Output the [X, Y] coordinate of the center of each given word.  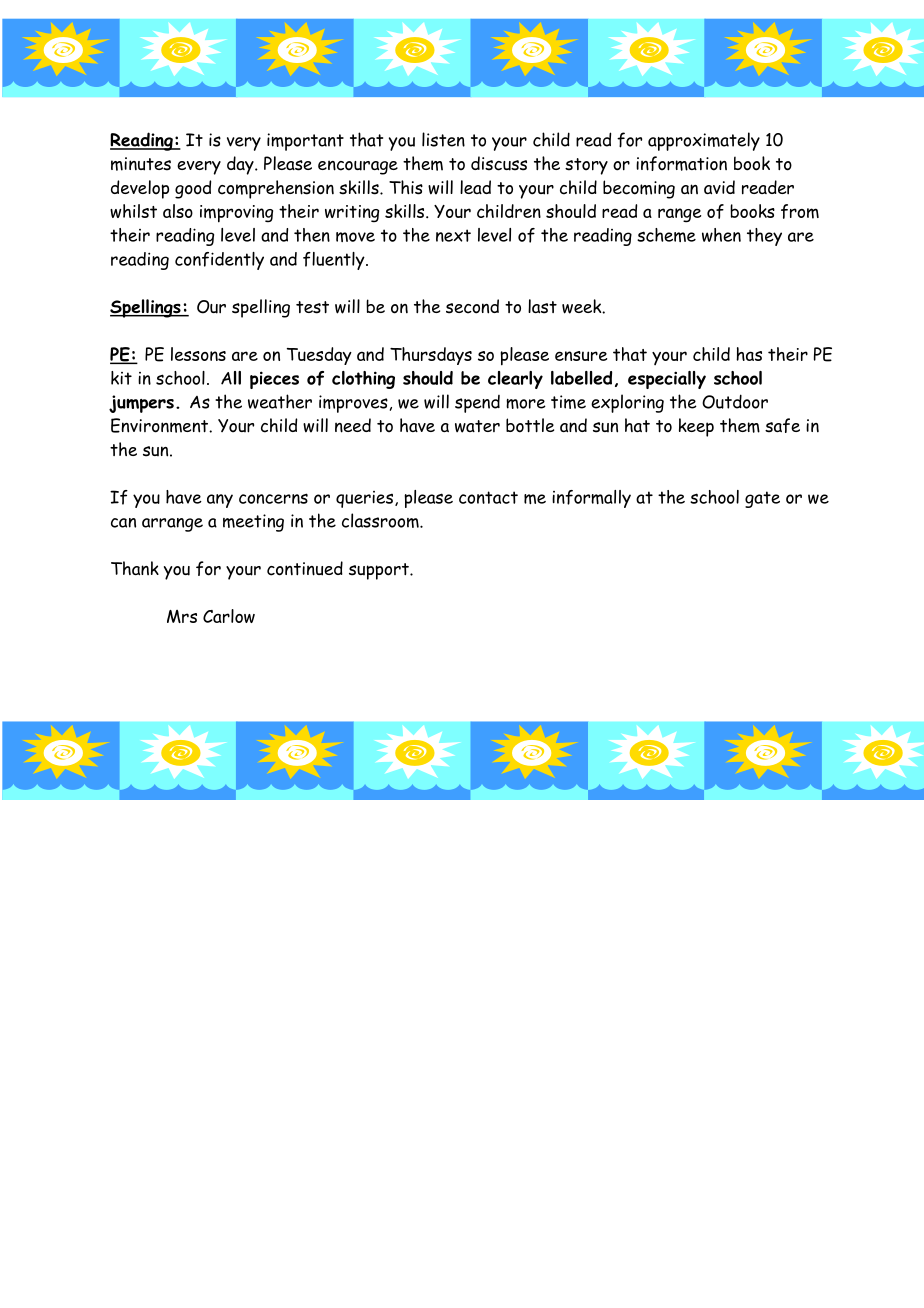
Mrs [182, 616]
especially [667, 380]
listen [443, 139]
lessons [198, 354]
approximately [704, 141]
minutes [141, 164]
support [380, 571]
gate [762, 499]
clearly [515, 380]
